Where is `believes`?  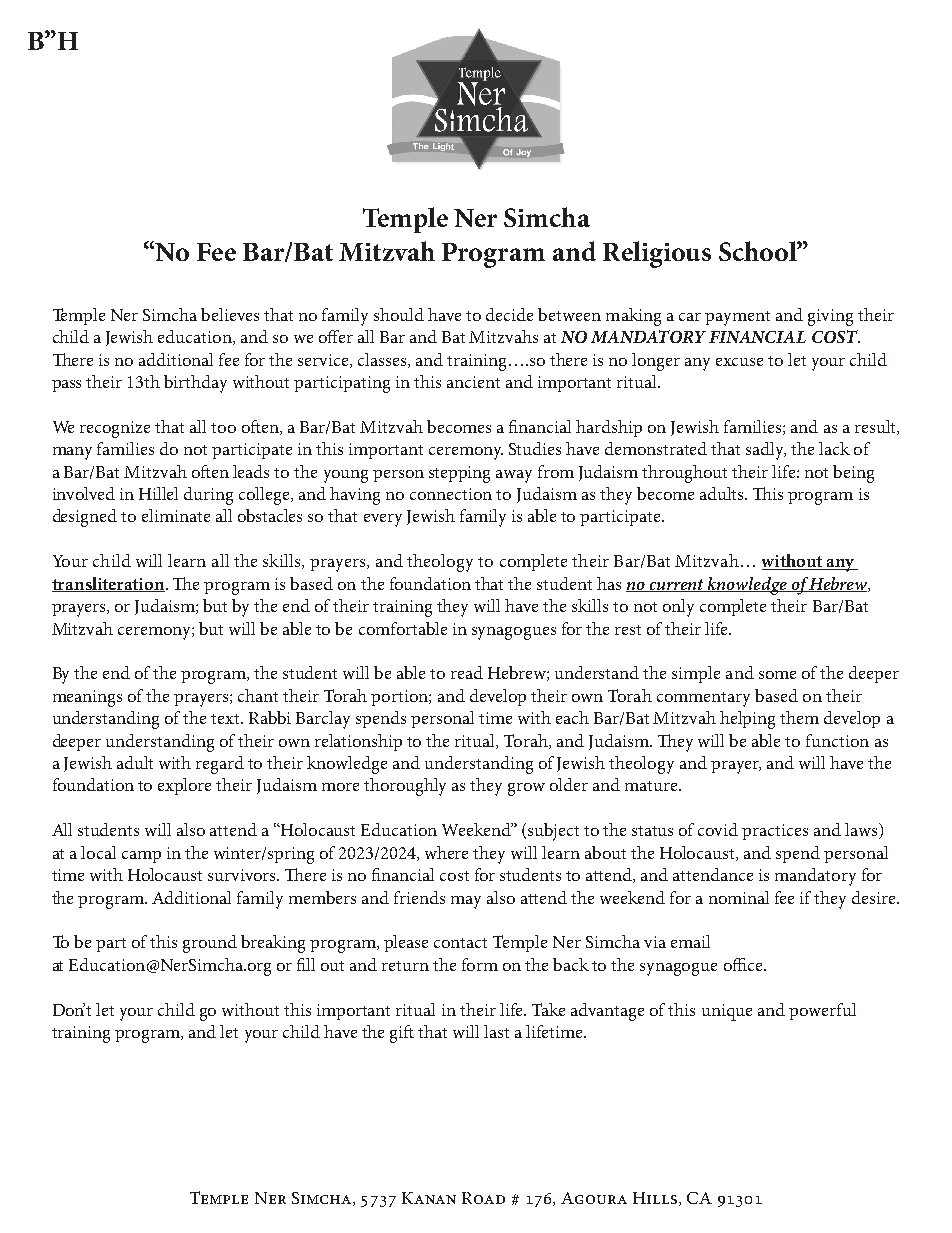 believes is located at coordinates (230, 314).
